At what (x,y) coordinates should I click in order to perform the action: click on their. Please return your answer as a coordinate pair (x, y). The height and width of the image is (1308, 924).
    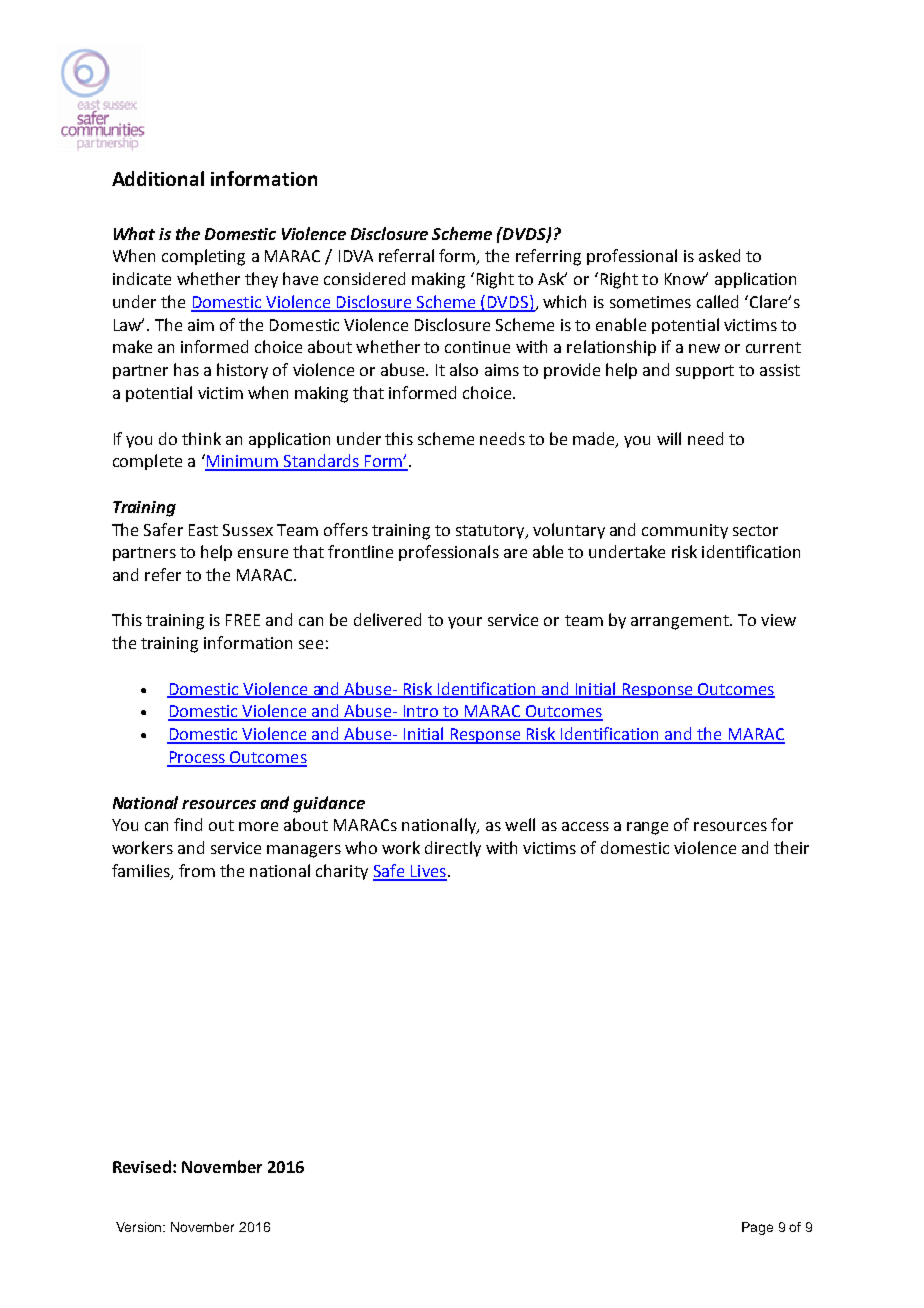
    Looking at the image, I should click on (791, 847).
